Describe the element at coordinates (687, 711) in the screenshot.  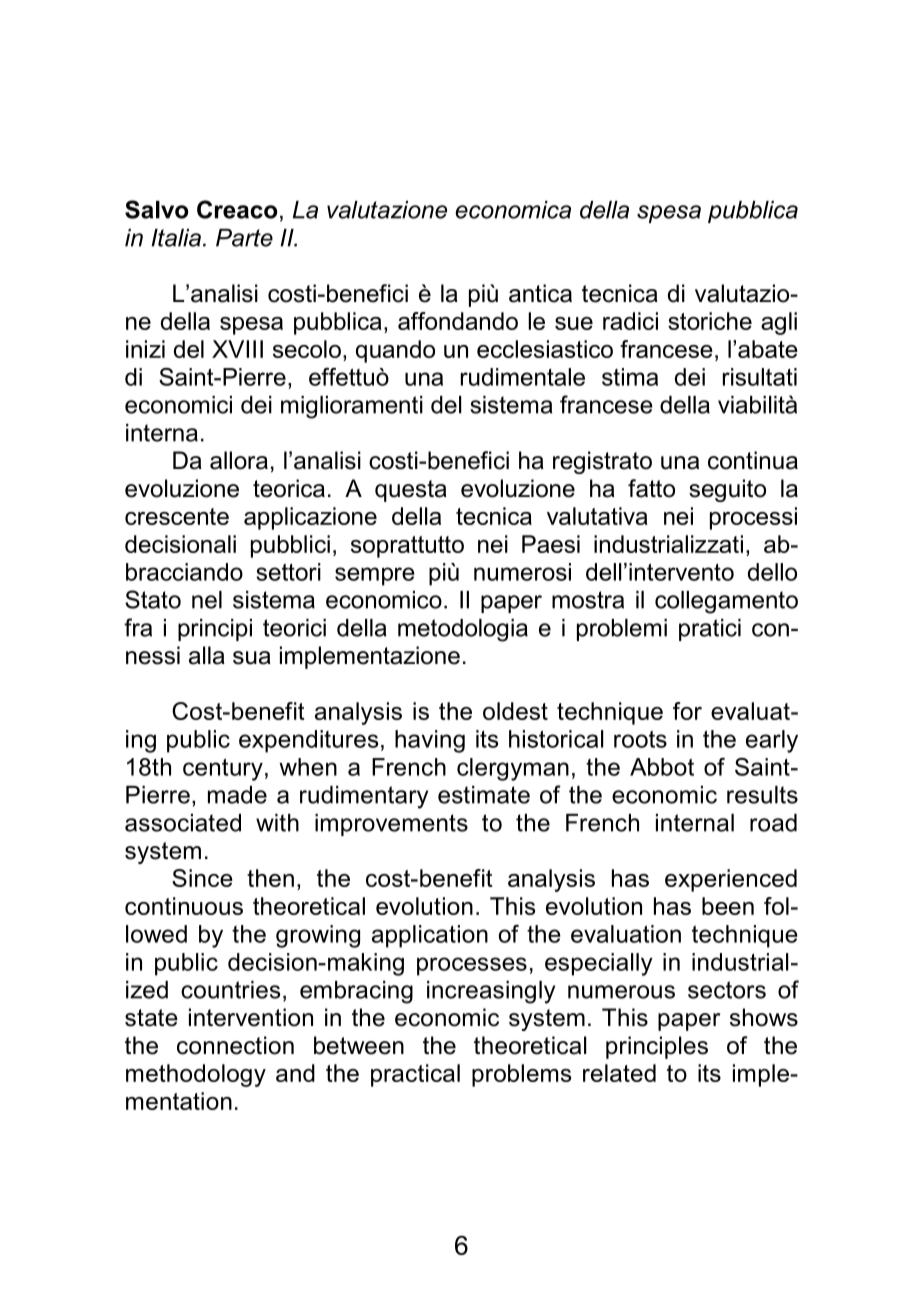
I see `for` at that location.
